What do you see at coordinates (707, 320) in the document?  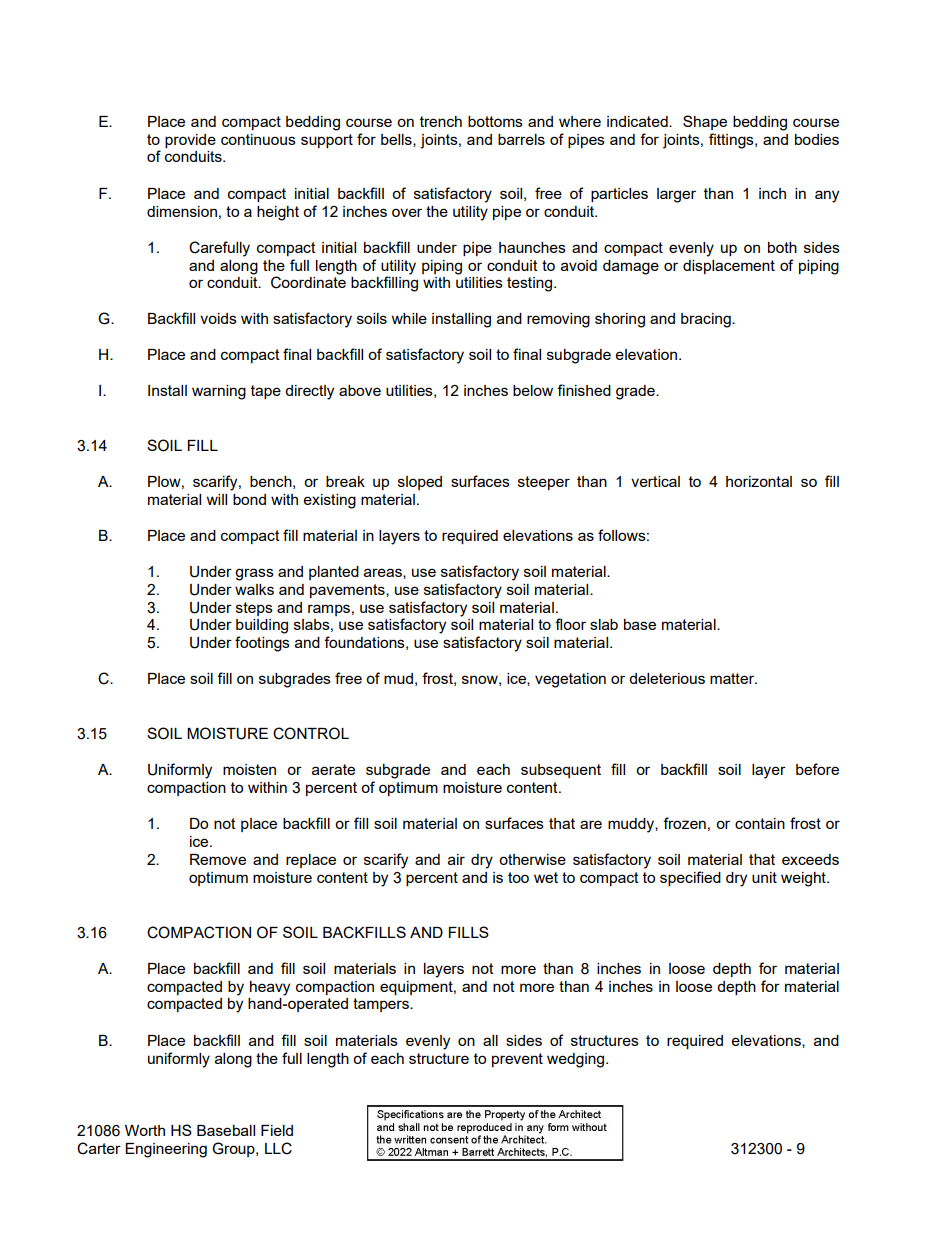 I see `bracing` at bounding box center [707, 320].
